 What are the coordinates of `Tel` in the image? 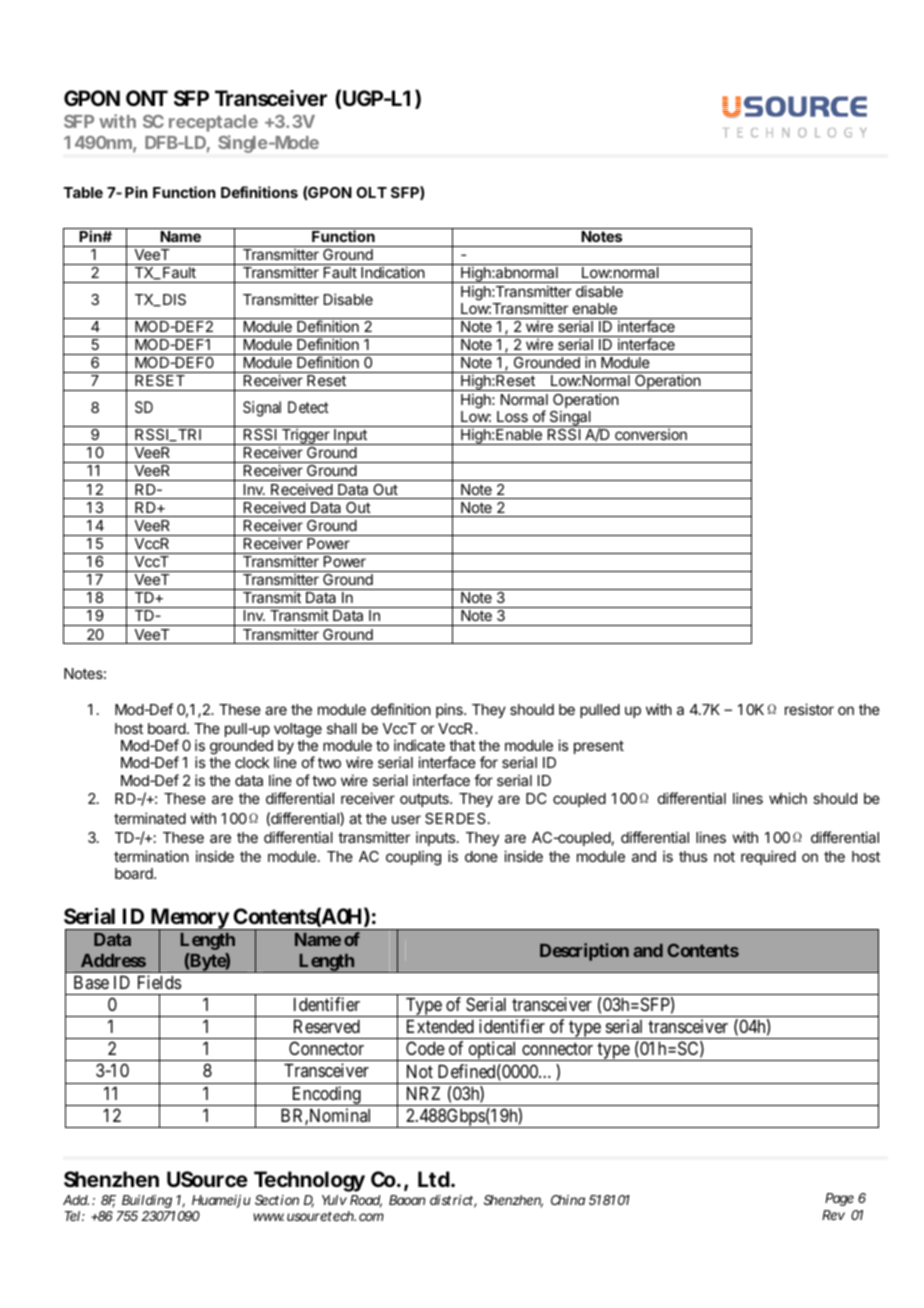 It's located at (72, 1216).
